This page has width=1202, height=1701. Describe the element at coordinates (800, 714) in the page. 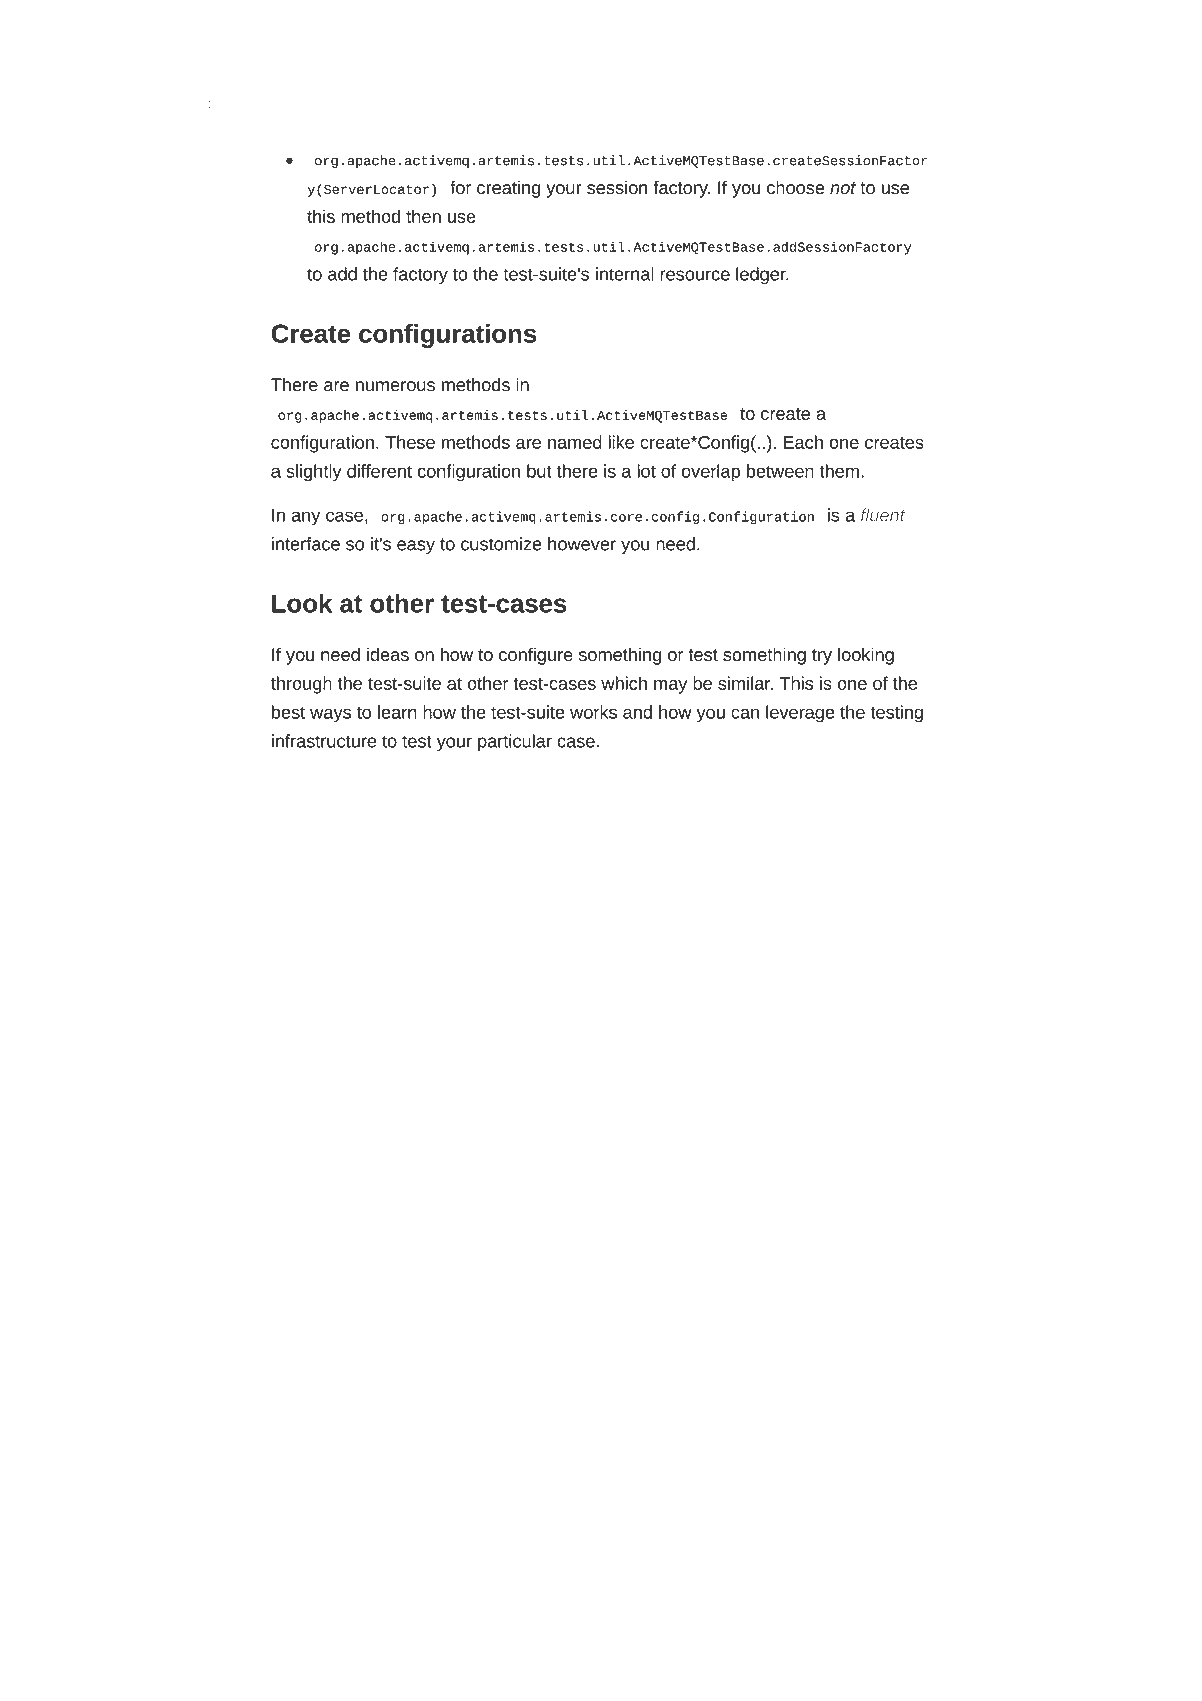

I see `leverage` at that location.
